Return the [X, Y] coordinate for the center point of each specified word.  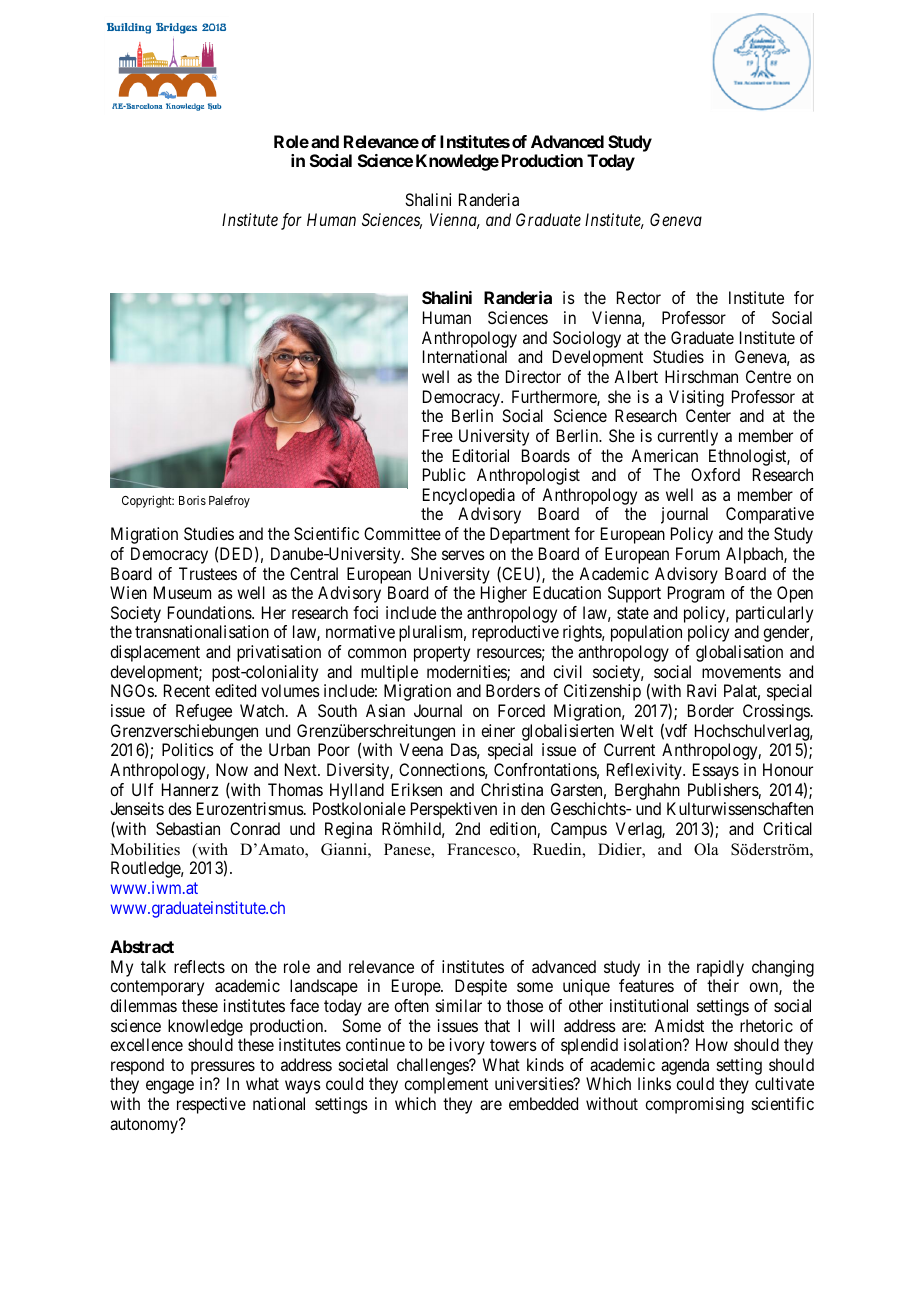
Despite [481, 987]
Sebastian [188, 828]
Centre [768, 376]
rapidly [720, 968]
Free [438, 435]
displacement [155, 653]
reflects [199, 966]
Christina [512, 789]
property [442, 654]
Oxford [715, 474]
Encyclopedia [469, 498]
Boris [192, 500]
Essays [716, 771]
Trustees [208, 573]
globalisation [739, 653]
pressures [223, 1069]
